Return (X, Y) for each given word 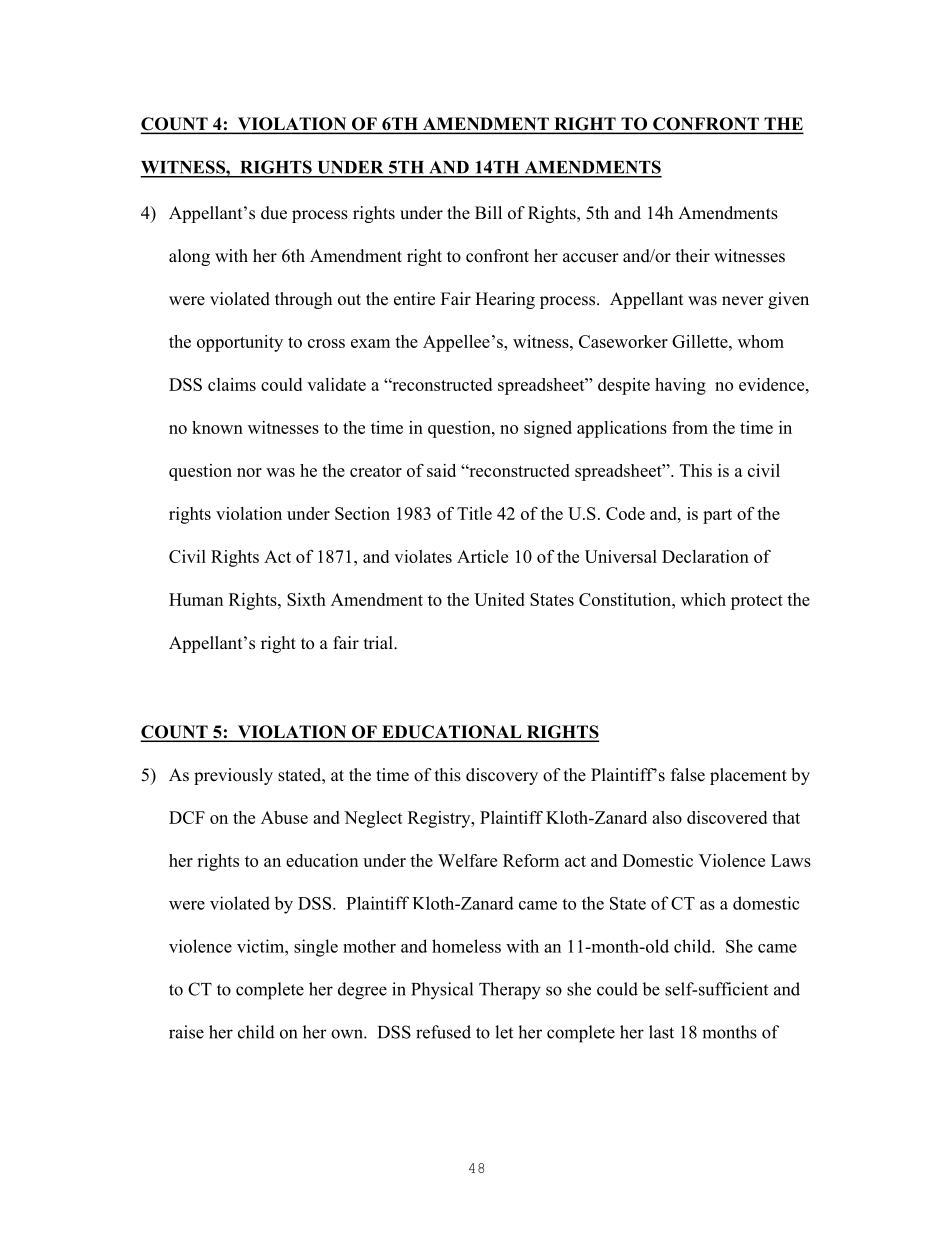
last (661, 1032)
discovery (502, 776)
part (717, 516)
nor (249, 472)
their (693, 256)
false (688, 775)
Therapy (510, 991)
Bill (488, 212)
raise (186, 1032)
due (274, 213)
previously (233, 776)
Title (474, 513)
